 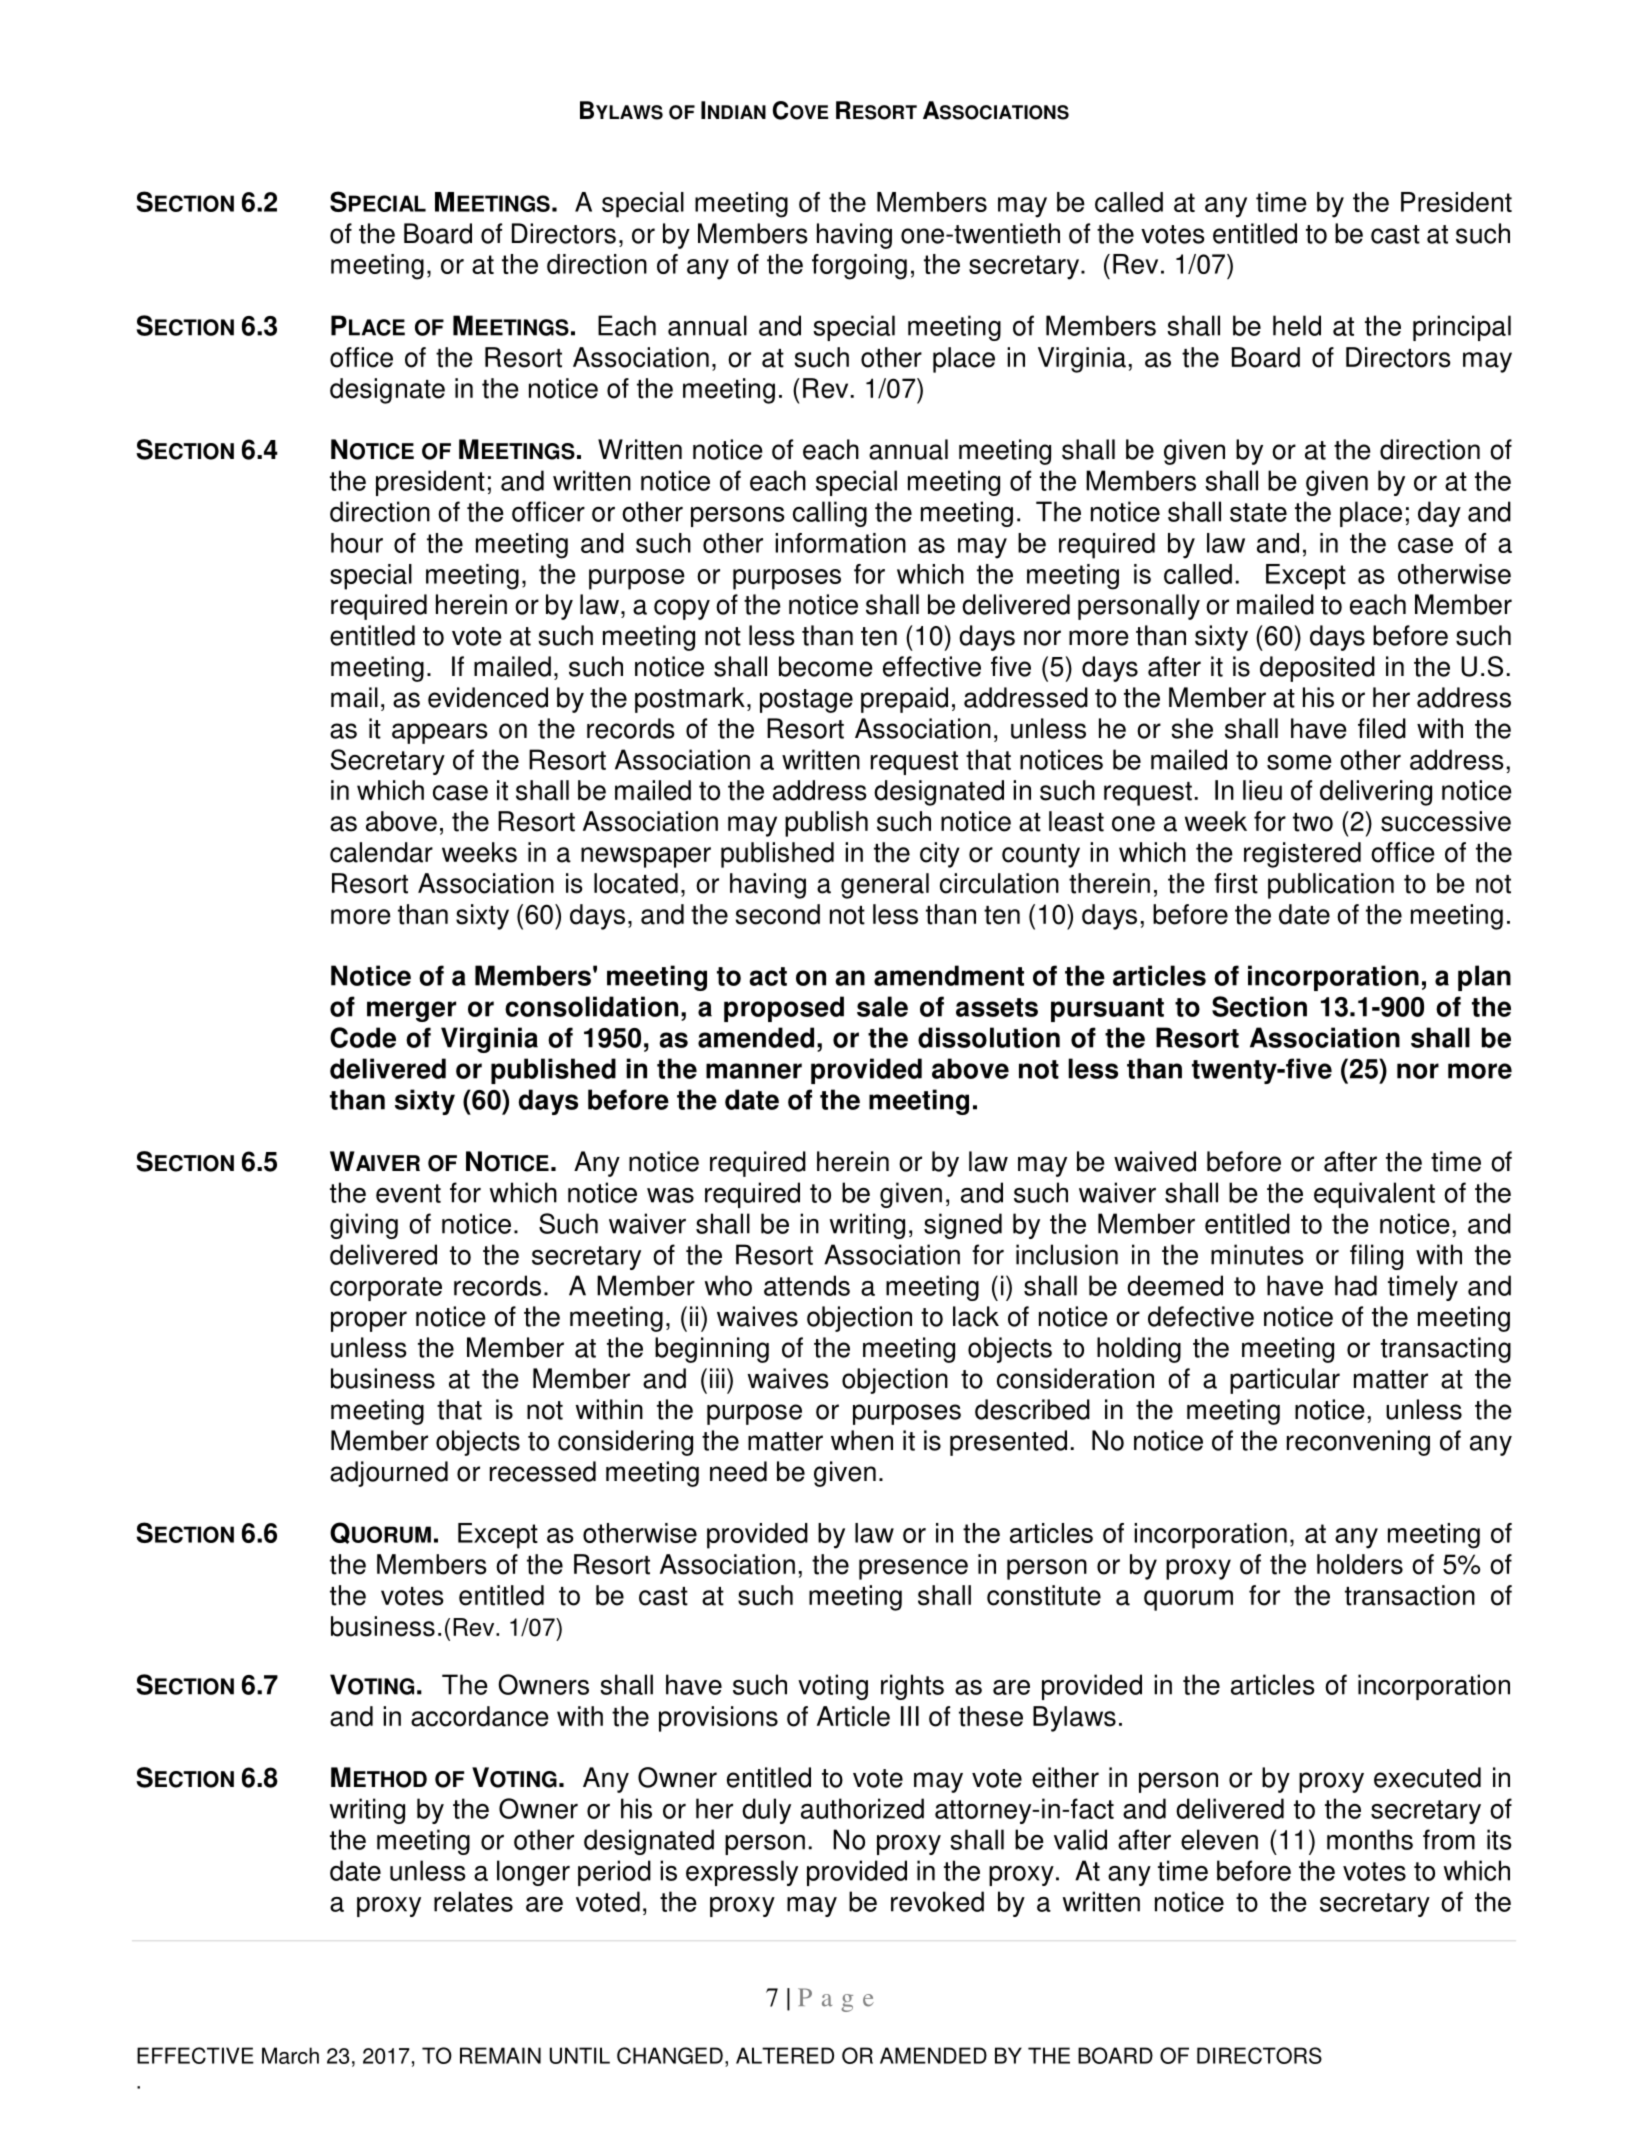 What do you see at coordinates (859, 267) in the document?
I see `forgoing` at bounding box center [859, 267].
